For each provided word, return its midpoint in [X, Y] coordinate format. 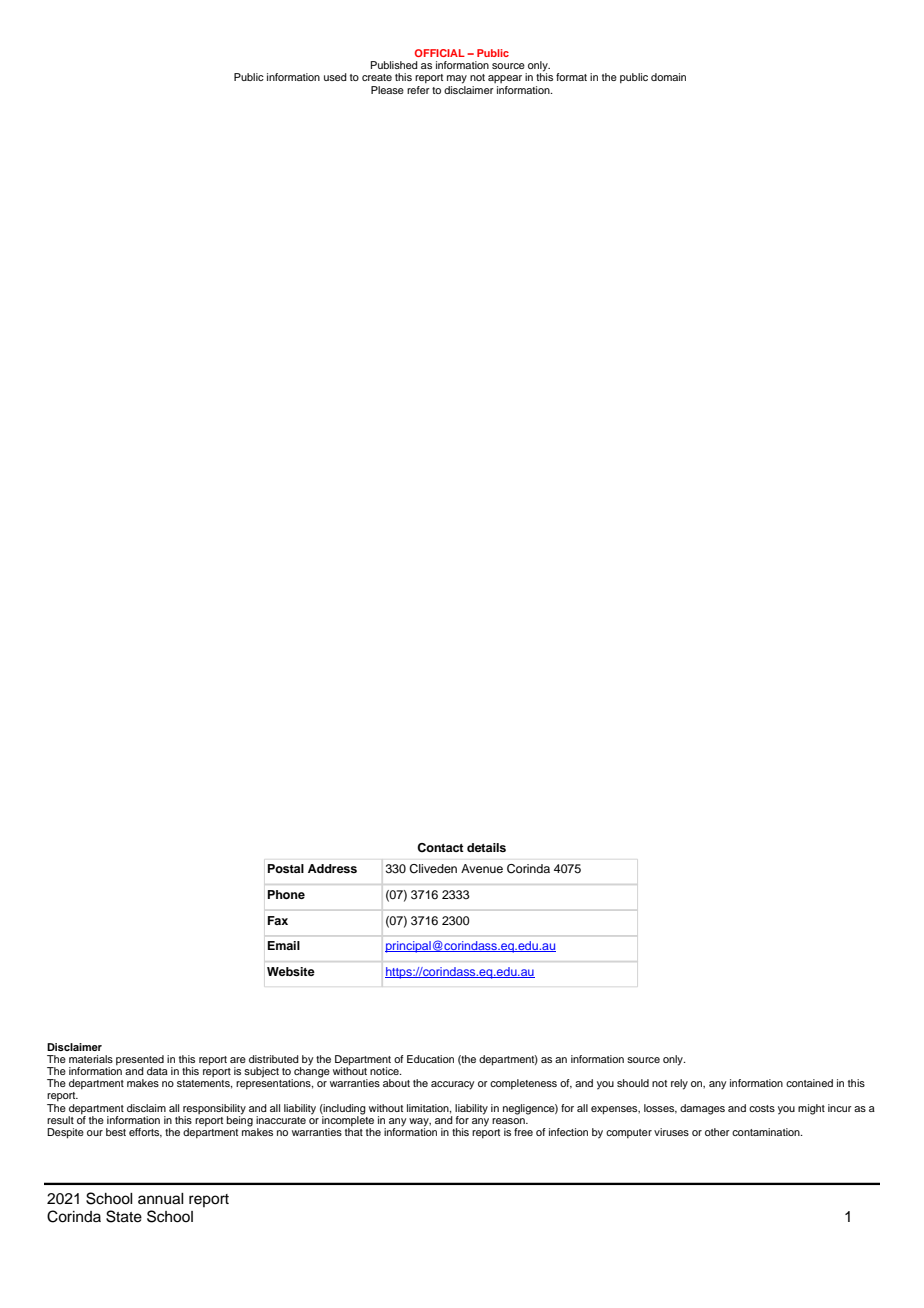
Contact [440, 848]
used [335, 77]
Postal [286, 868]
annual [161, 1199]
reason [509, 1121]
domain [668, 77]
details [486, 847]
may [457, 79]
